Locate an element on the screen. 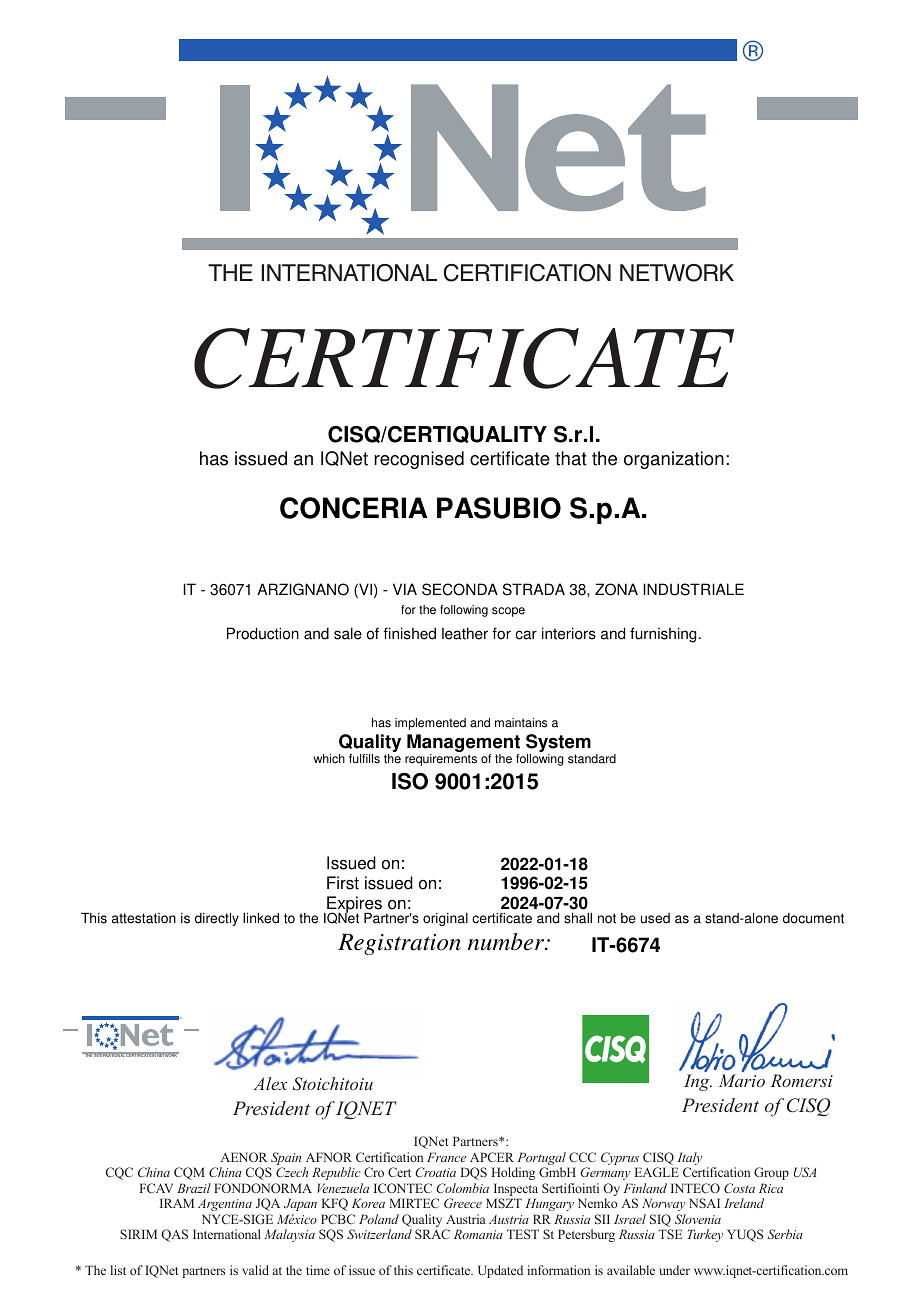 This screenshot has width=924, height=1308. that is located at coordinates (571, 458).
